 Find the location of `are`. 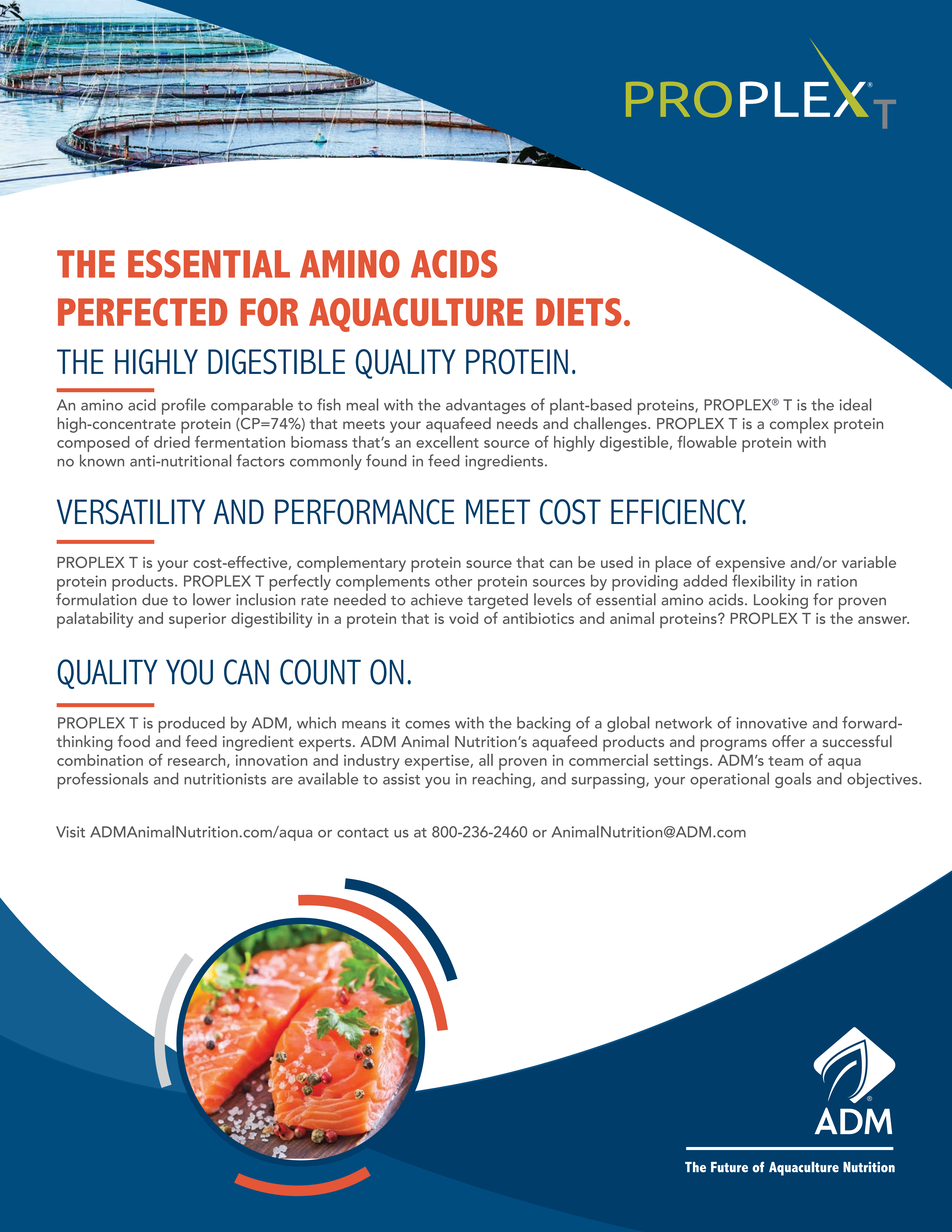

are is located at coordinates (282, 781).
